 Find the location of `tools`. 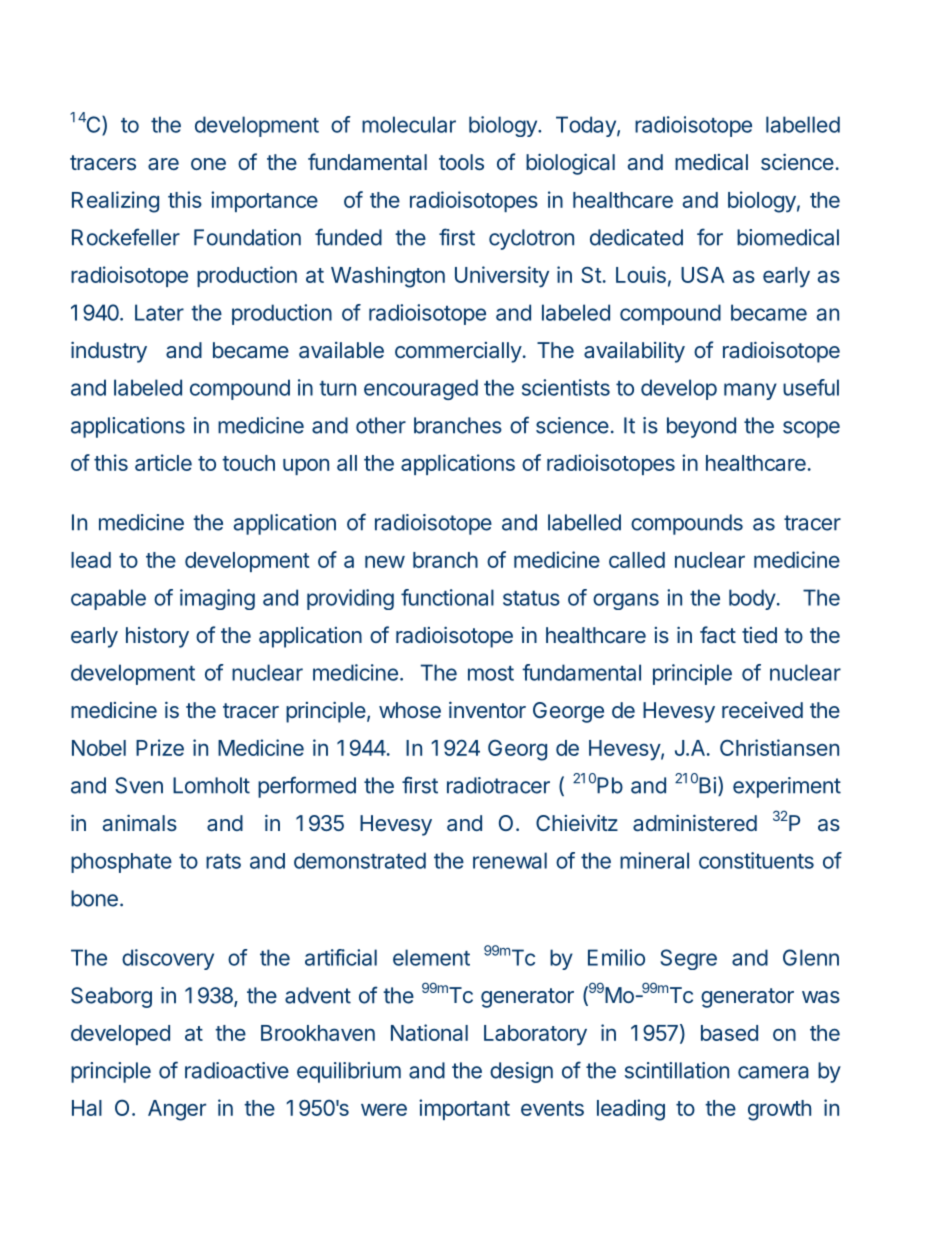

tools is located at coordinates (461, 162).
